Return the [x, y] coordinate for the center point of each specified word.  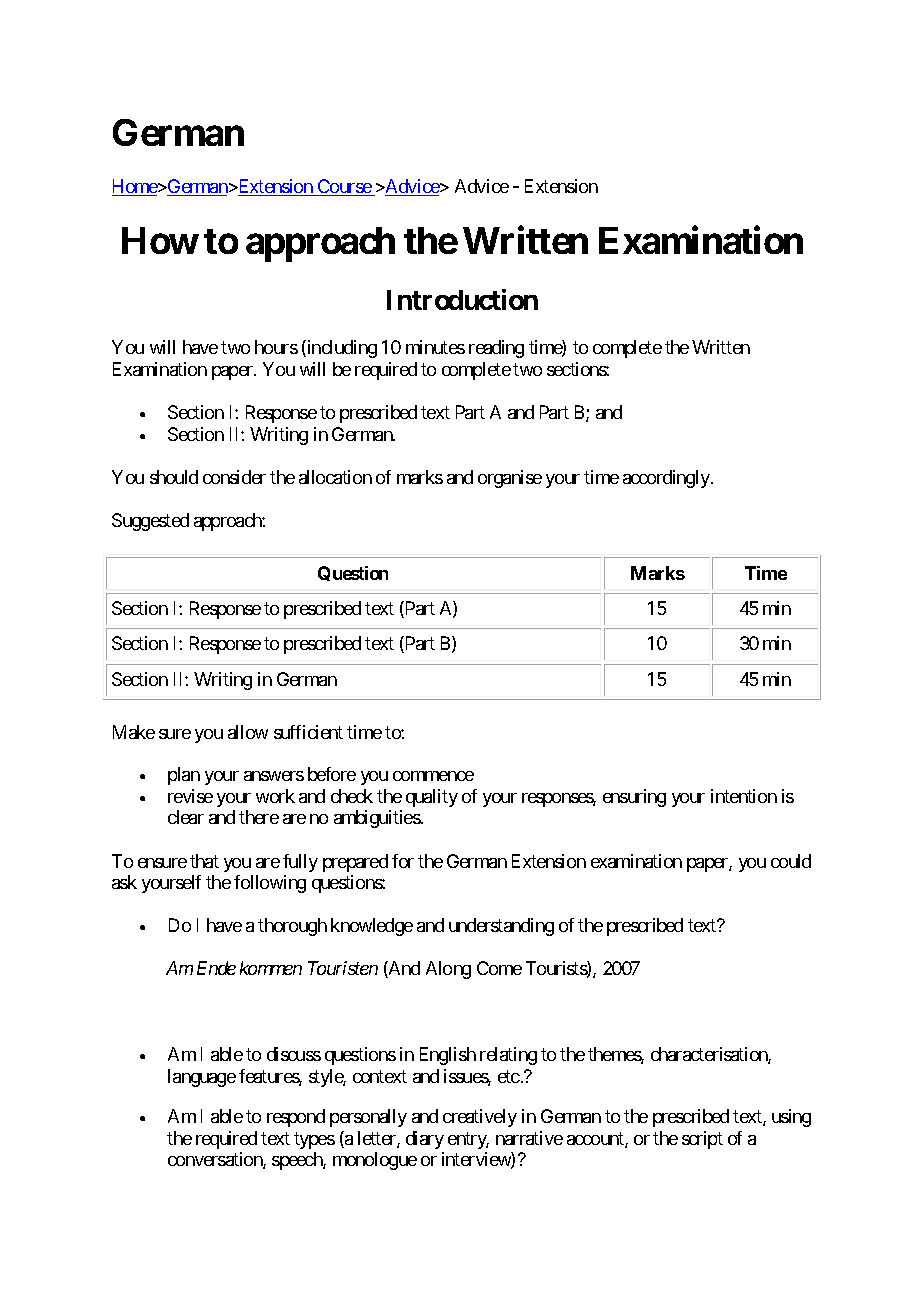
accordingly [667, 479]
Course [344, 187]
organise [510, 479]
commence [433, 776]
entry [468, 1140]
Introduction [462, 299]
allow [248, 732]
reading [496, 349]
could [791, 861]
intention [744, 796]
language [202, 1078]
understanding [501, 927]
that [204, 861]
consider [234, 477]
